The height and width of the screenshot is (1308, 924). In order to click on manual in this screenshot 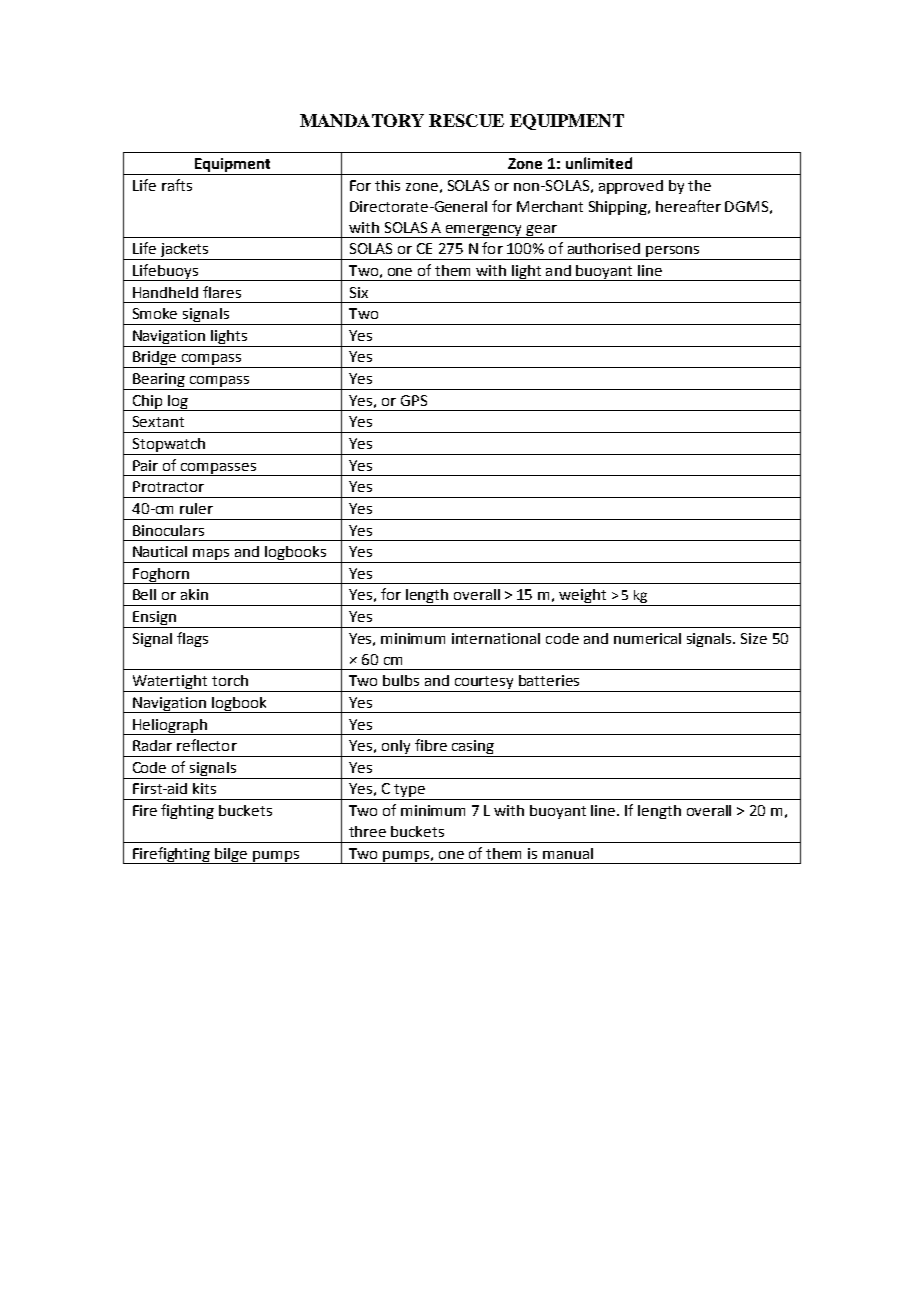, I will do `click(568, 853)`.
